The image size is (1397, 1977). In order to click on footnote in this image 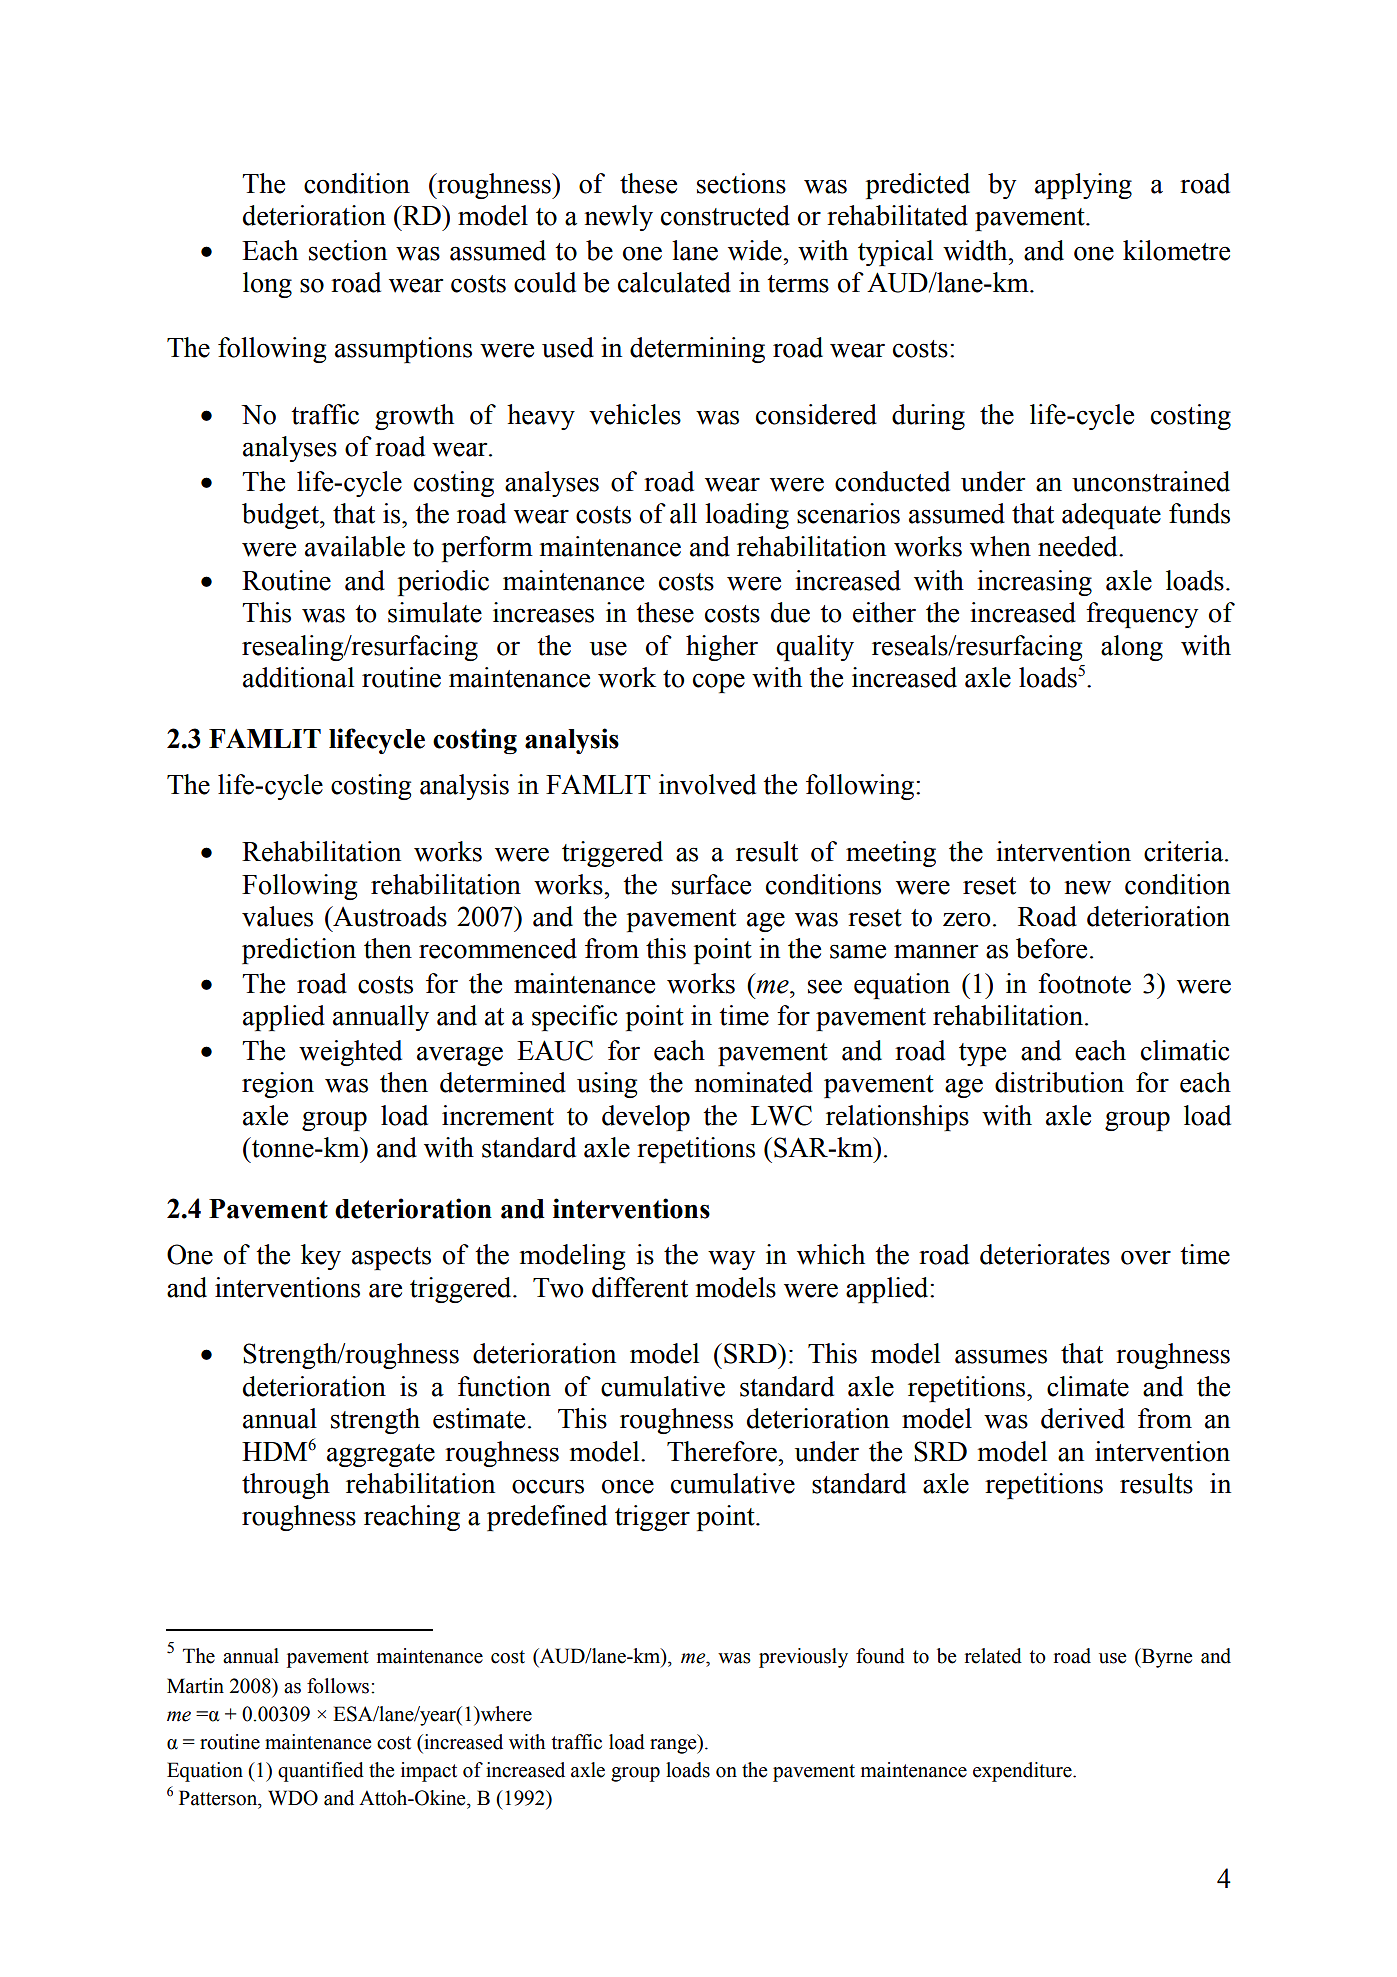, I will do `click(1084, 983)`.
